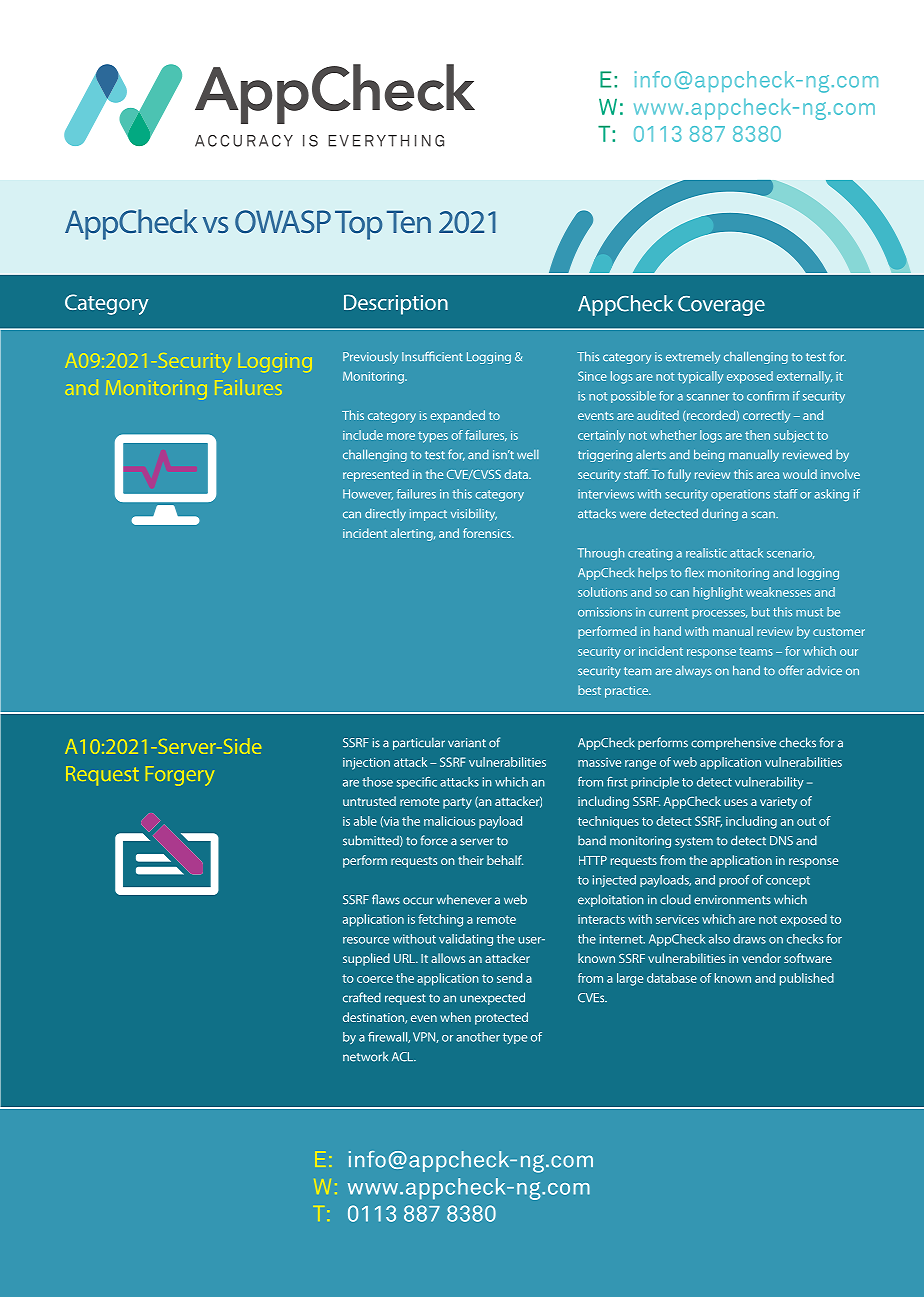 This screenshot has height=1297, width=924. I want to click on behalf, so click(505, 860).
